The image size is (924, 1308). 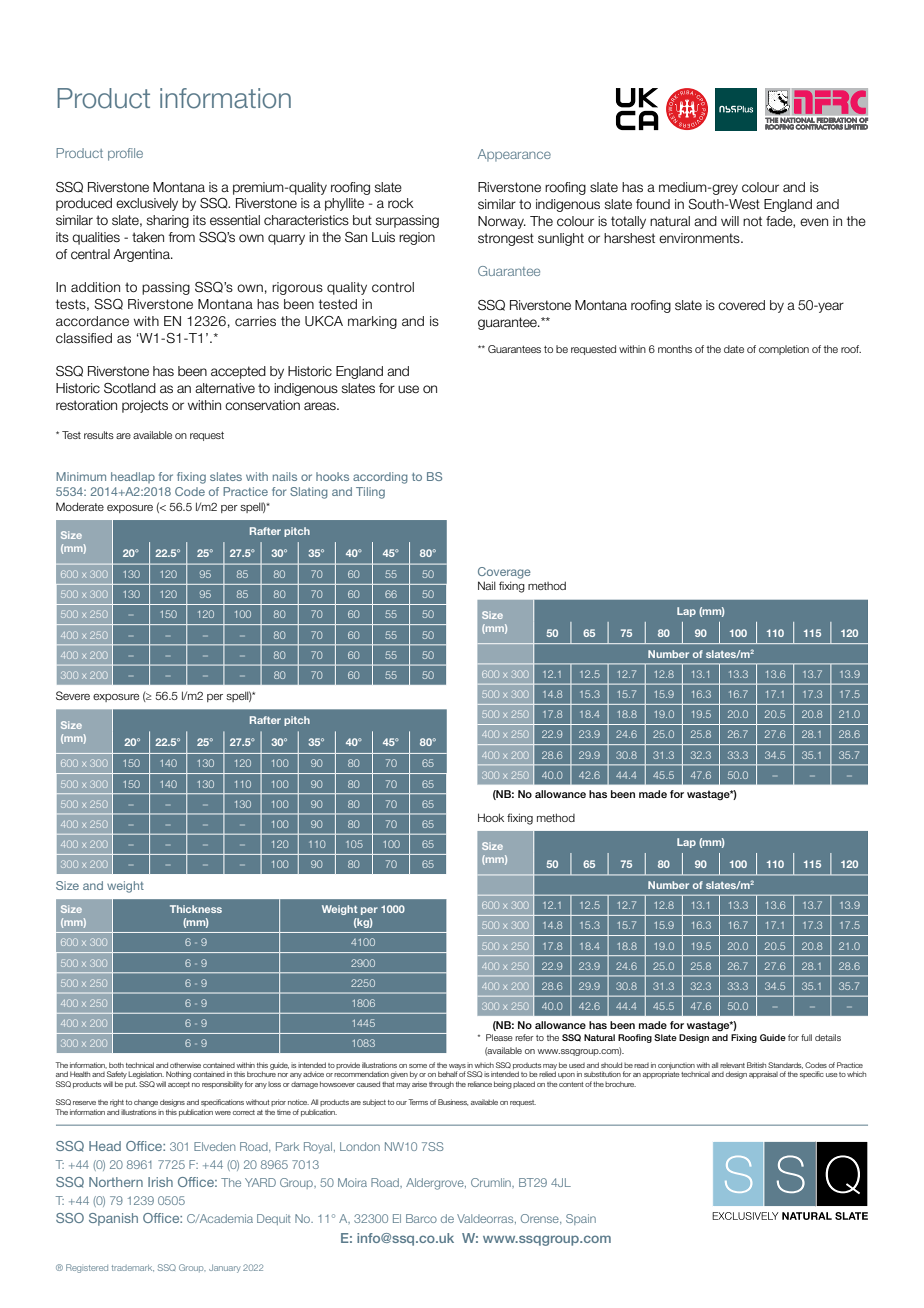 I want to click on date, so click(x=734, y=349).
